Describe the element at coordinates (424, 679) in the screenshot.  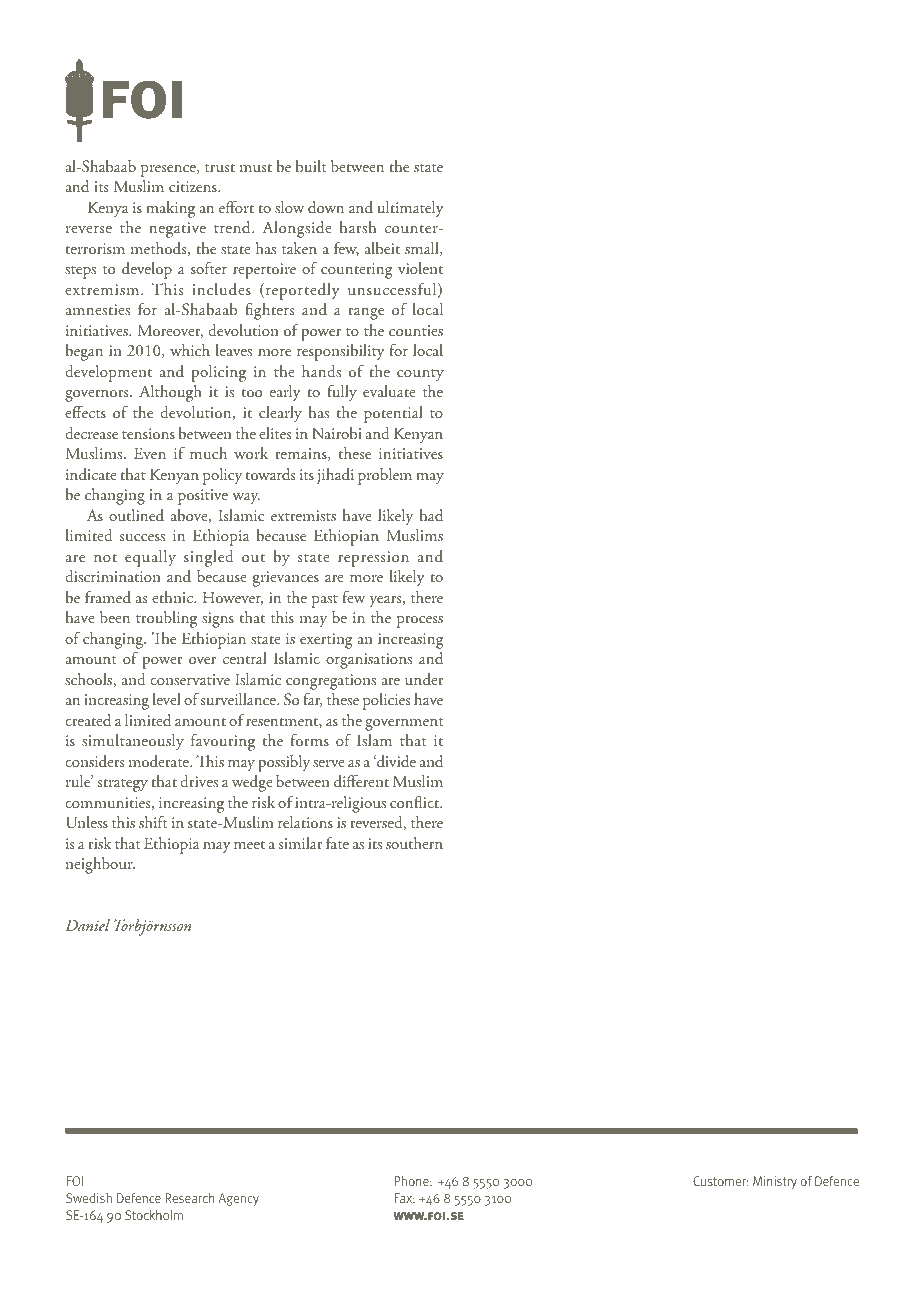
I see `under` at that location.
